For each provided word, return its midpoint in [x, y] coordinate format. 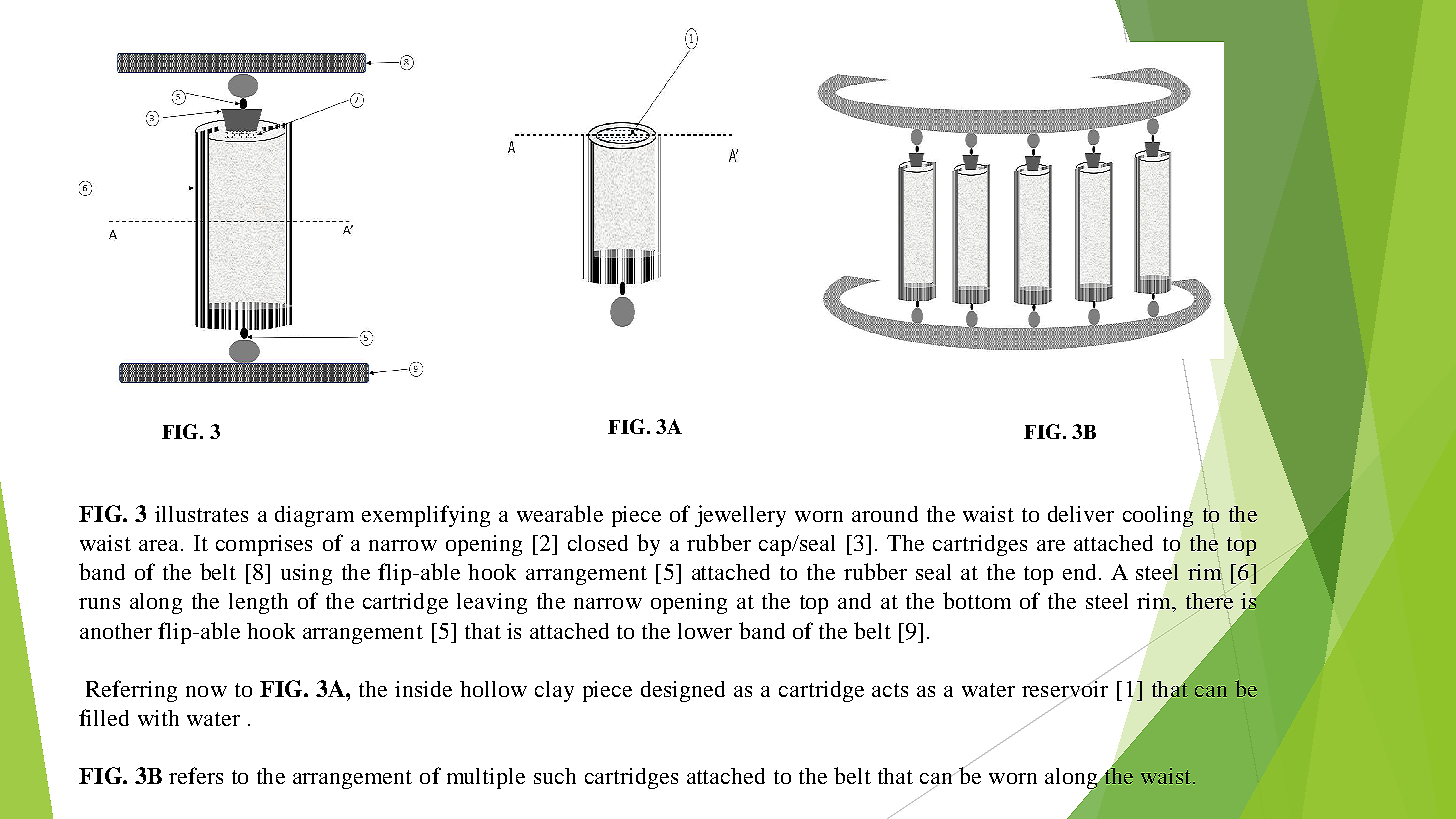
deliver [1081, 514]
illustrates [201, 514]
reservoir [1065, 689]
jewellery [740, 516]
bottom [977, 600]
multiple [486, 778]
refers [196, 775]
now [206, 691]
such [555, 776]
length [258, 603]
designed [683, 691]
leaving [492, 603]
